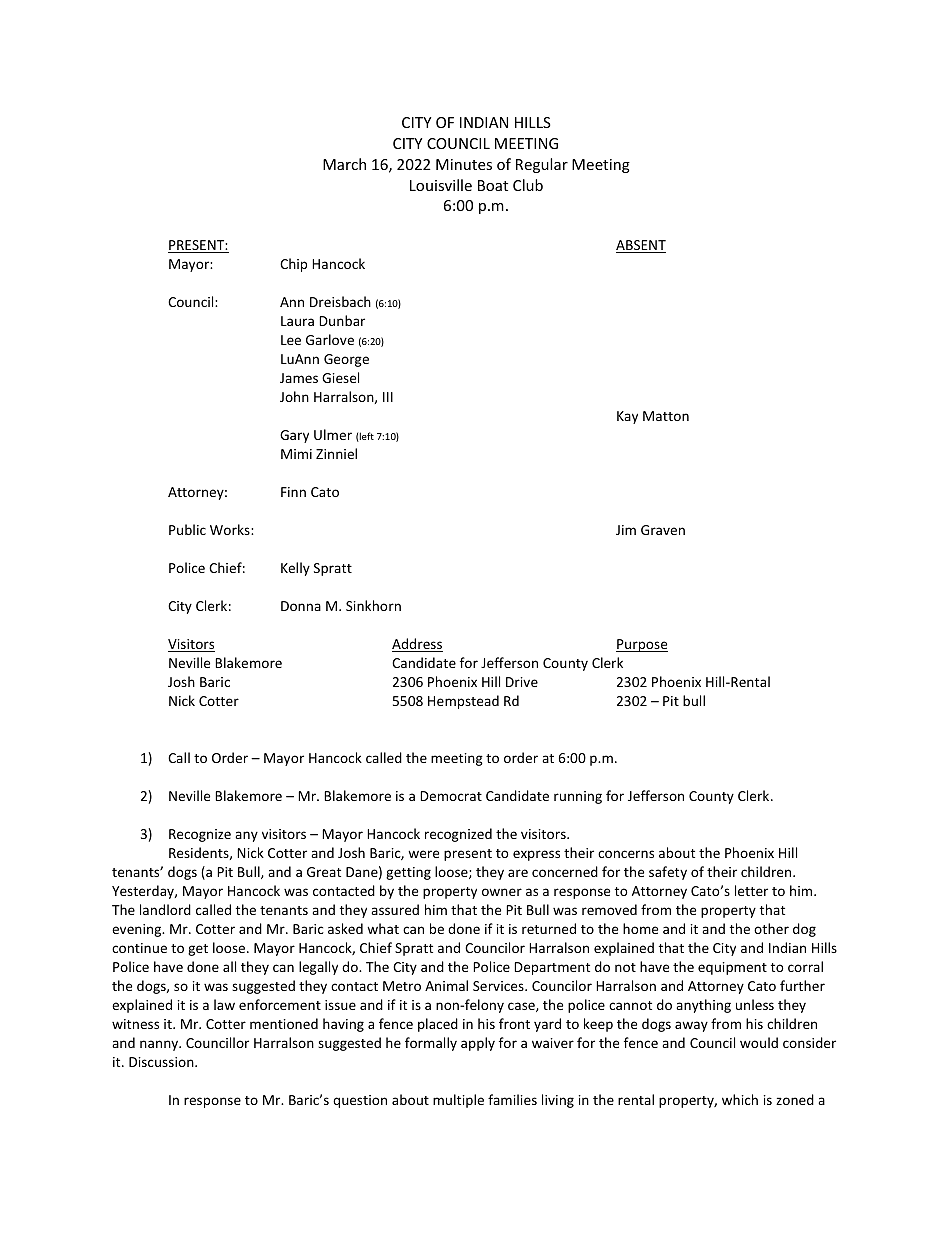 The width and height of the page is (952, 1233). What do you see at coordinates (293, 265) in the page?
I see `Chip` at bounding box center [293, 265].
